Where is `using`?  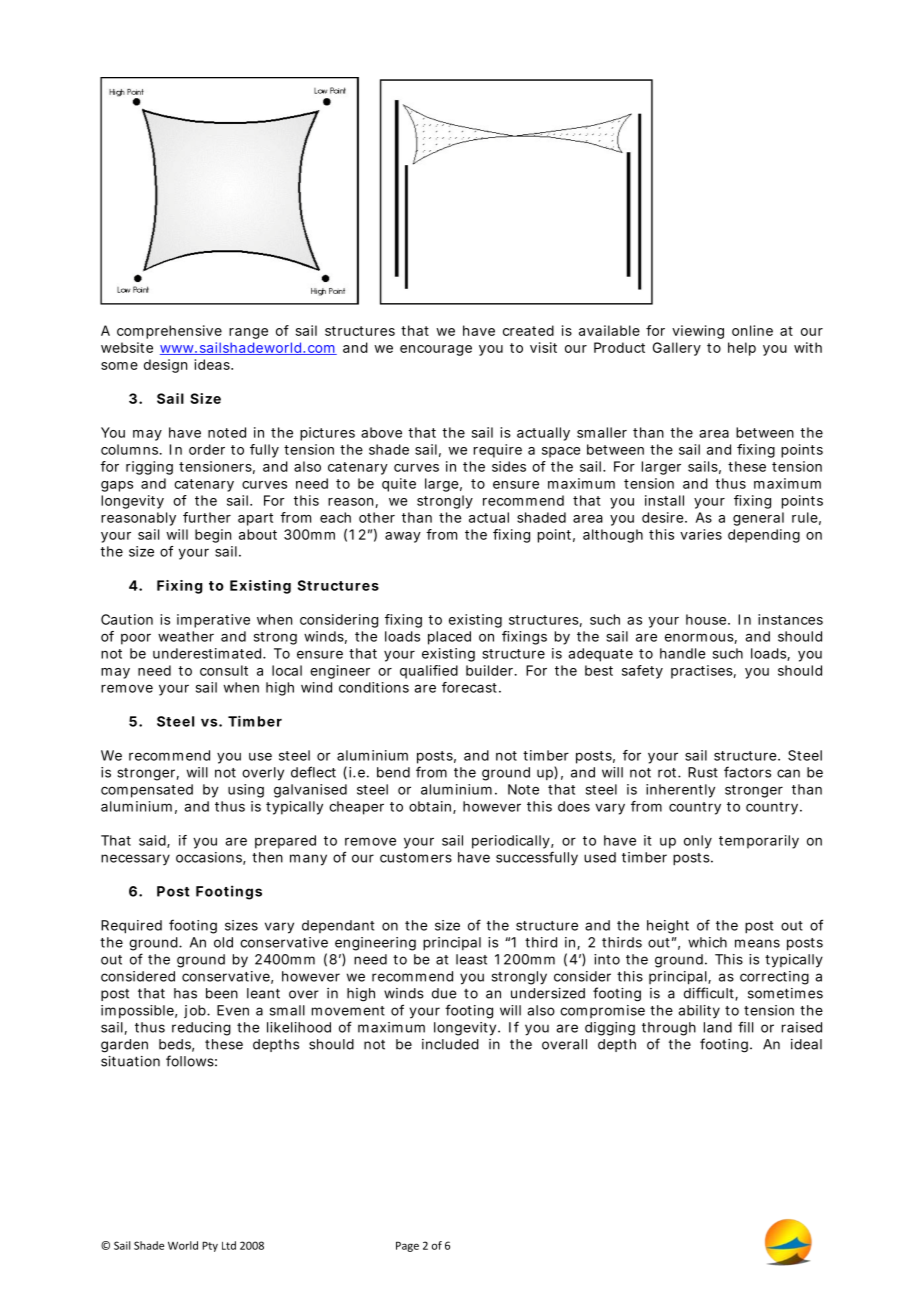 using is located at coordinates (246, 791).
